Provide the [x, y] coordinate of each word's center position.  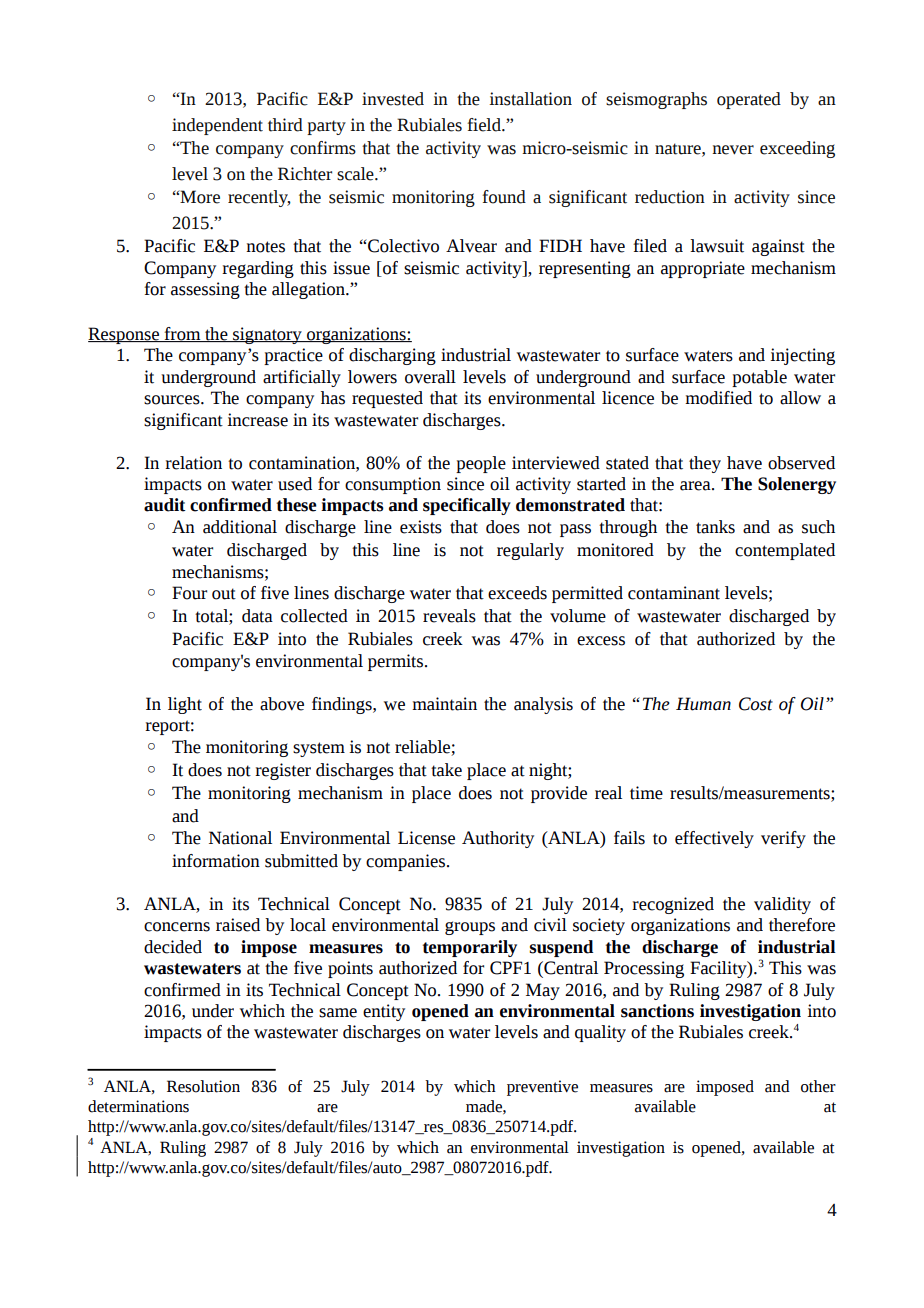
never [733, 150]
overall [430, 377]
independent [217, 126]
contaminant [674, 593]
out [224, 594]
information [216, 861]
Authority [498, 839]
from [182, 334]
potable [759, 378]
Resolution [203, 1086]
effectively [714, 839]
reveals [449, 616]
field [485, 125]
